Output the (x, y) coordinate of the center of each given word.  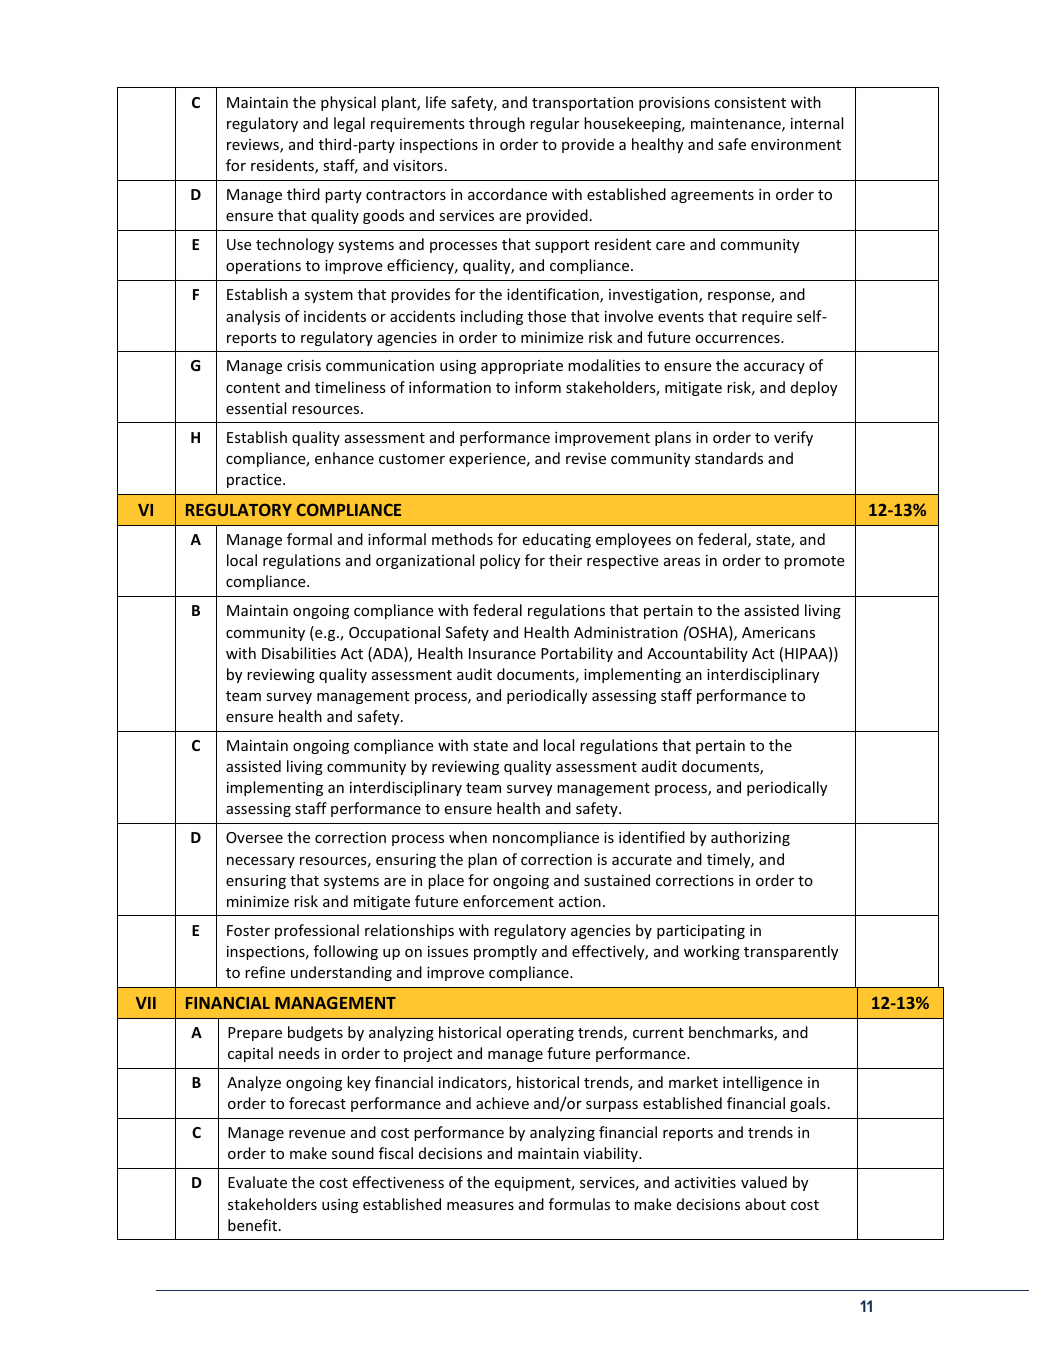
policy (500, 561)
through (497, 124)
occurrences (739, 339)
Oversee (254, 837)
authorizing (750, 838)
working (712, 952)
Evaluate (257, 1182)
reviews (254, 146)
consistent (750, 102)
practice (255, 481)
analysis (253, 317)
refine (265, 972)
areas (682, 562)
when (468, 837)
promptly (505, 952)
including (492, 317)
